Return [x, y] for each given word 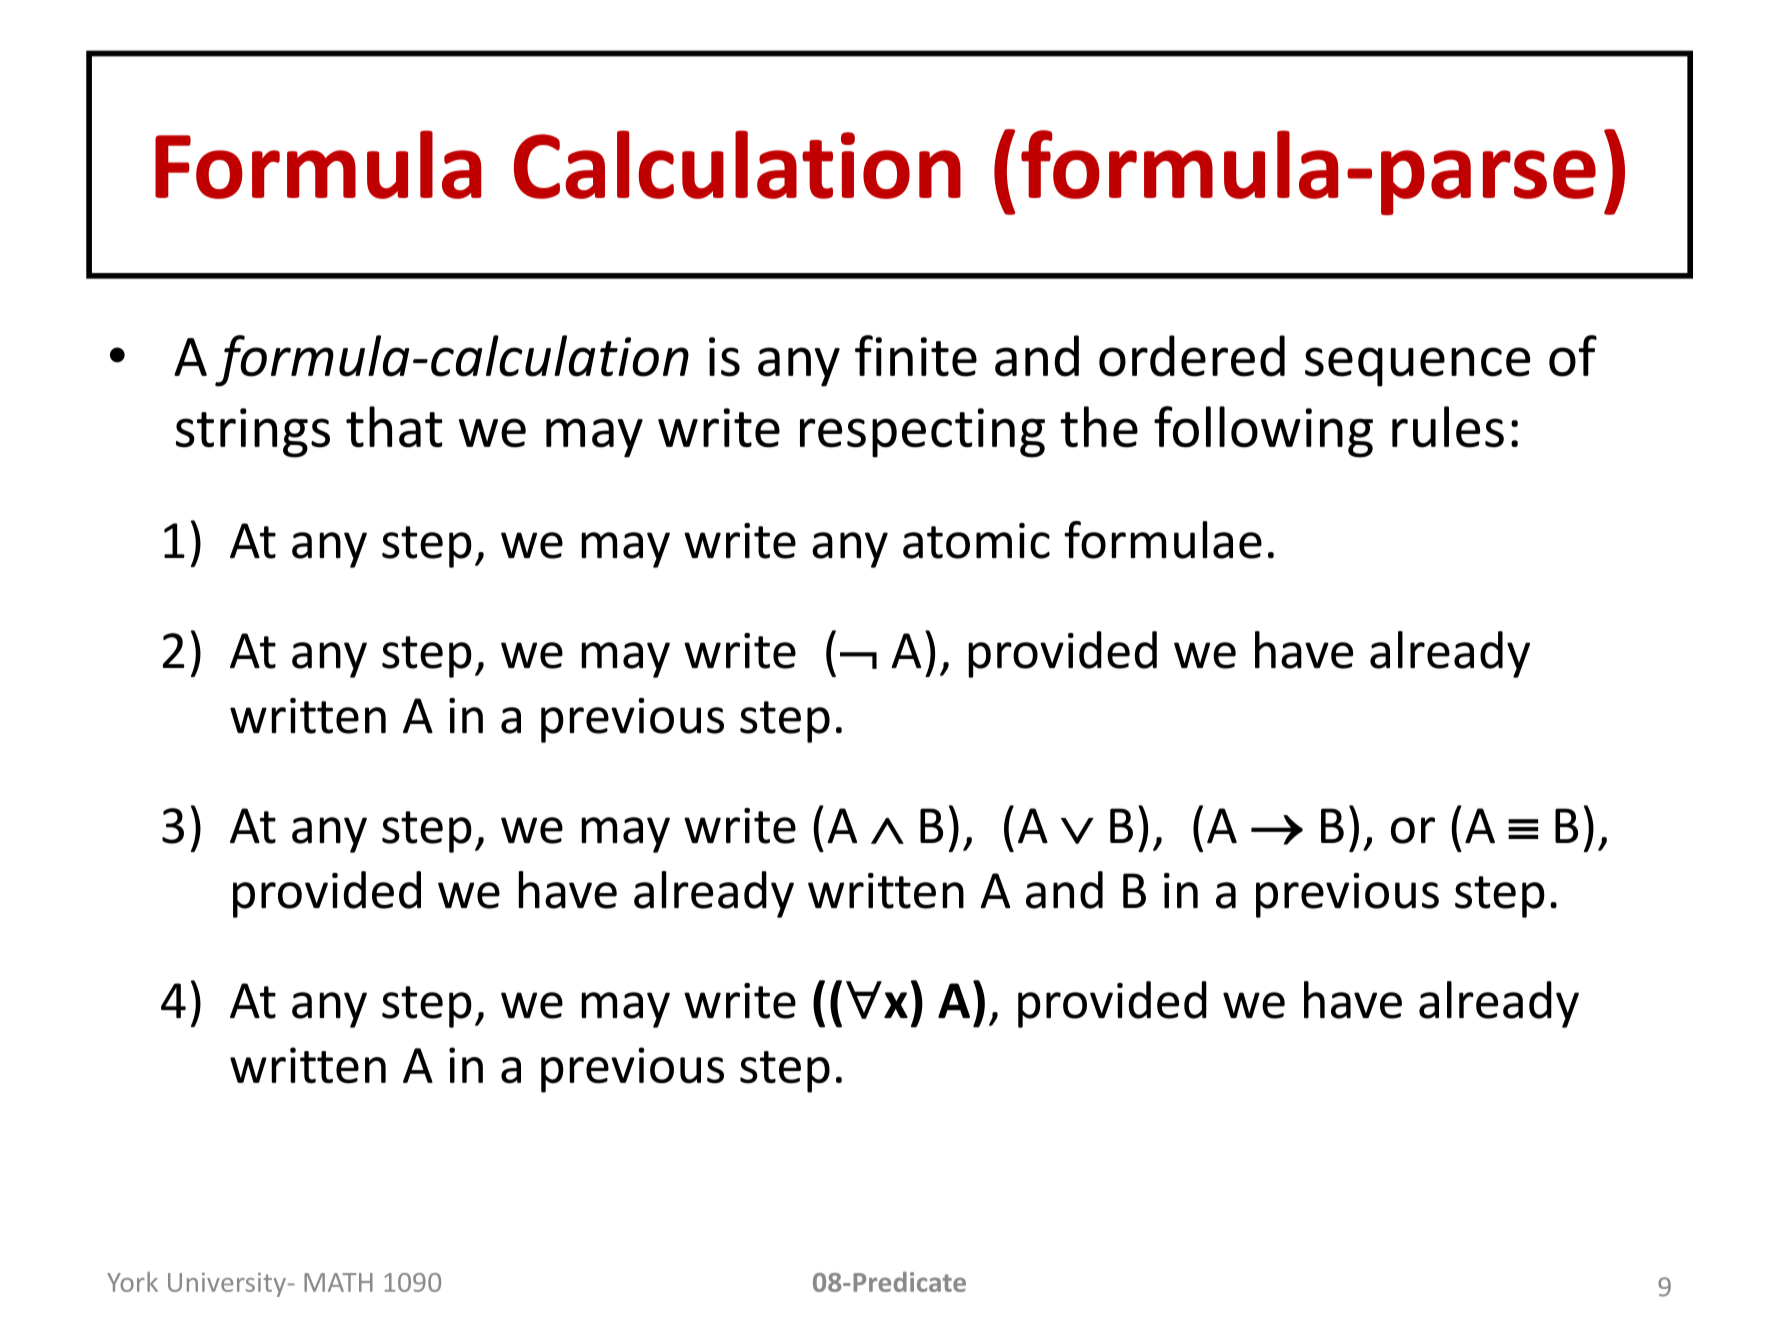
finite [916, 356]
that [394, 427]
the [1099, 427]
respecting [922, 433]
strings [253, 433]
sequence [1417, 367]
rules [1448, 427]
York [132, 1282]
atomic [976, 541]
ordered [1192, 356]
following [1263, 432]
